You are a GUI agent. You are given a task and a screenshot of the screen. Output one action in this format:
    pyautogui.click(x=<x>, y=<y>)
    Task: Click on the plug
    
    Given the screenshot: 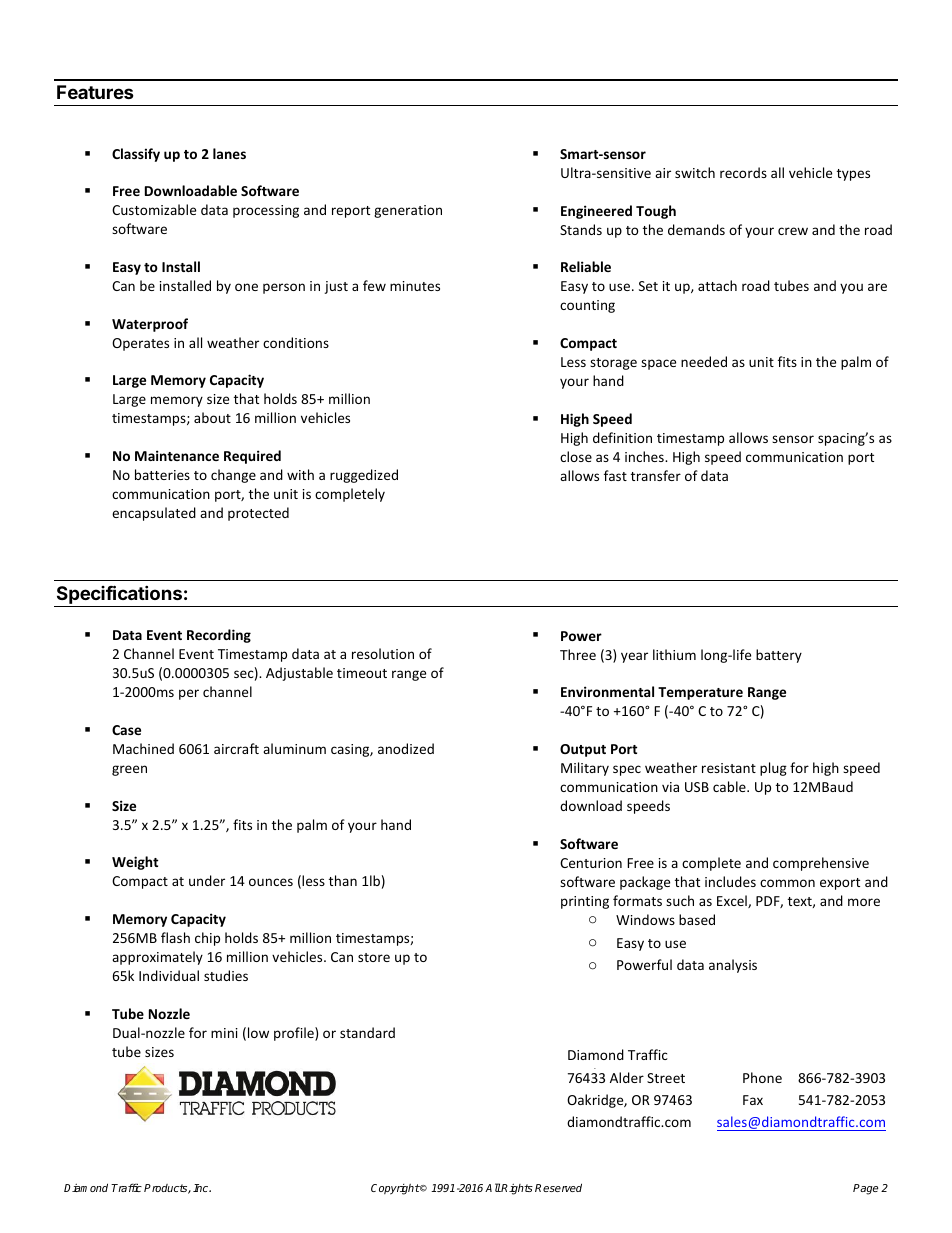 What is the action you would take?
    pyautogui.click(x=773, y=769)
